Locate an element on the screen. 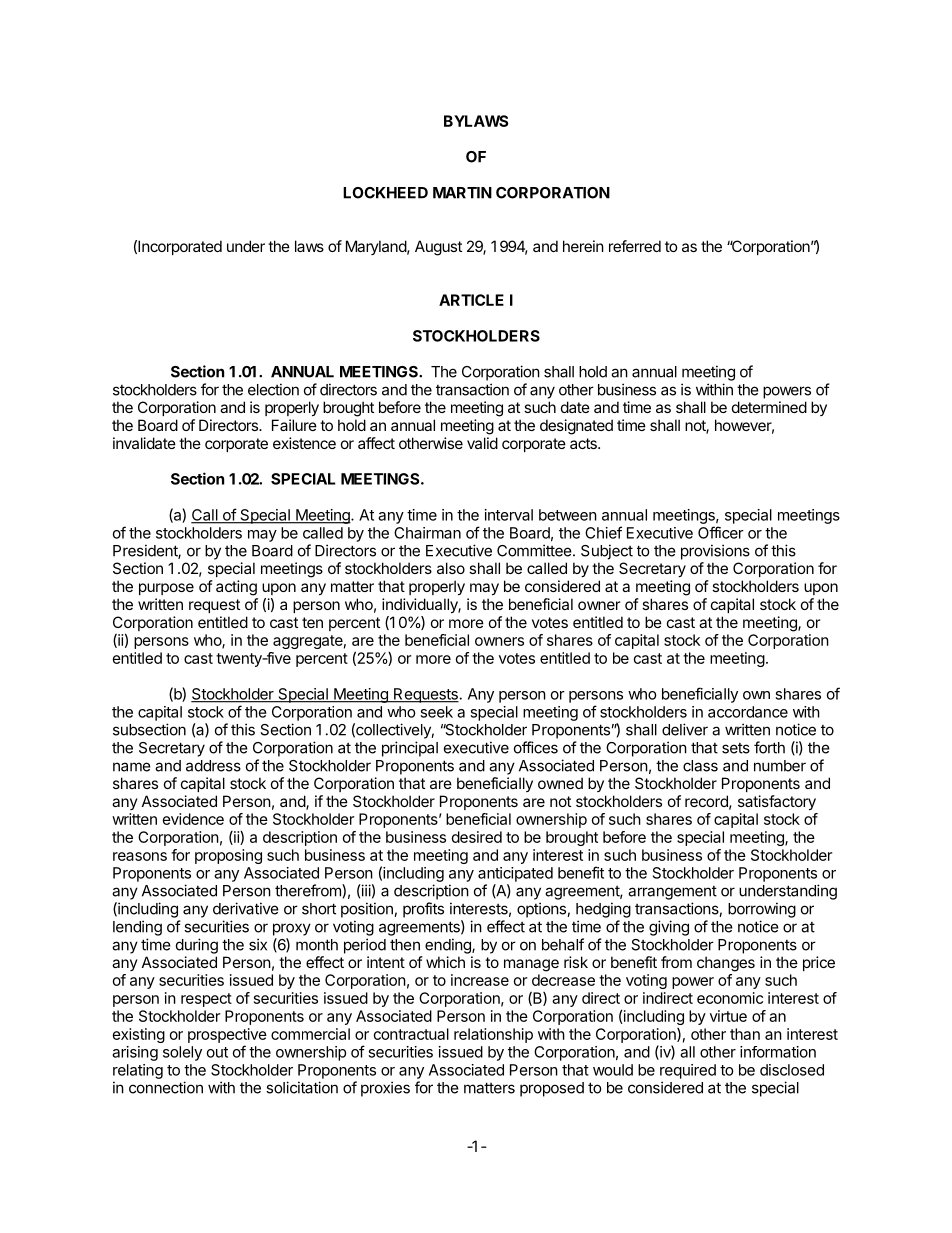 This screenshot has width=952, height=1233. address is located at coordinates (213, 766).
